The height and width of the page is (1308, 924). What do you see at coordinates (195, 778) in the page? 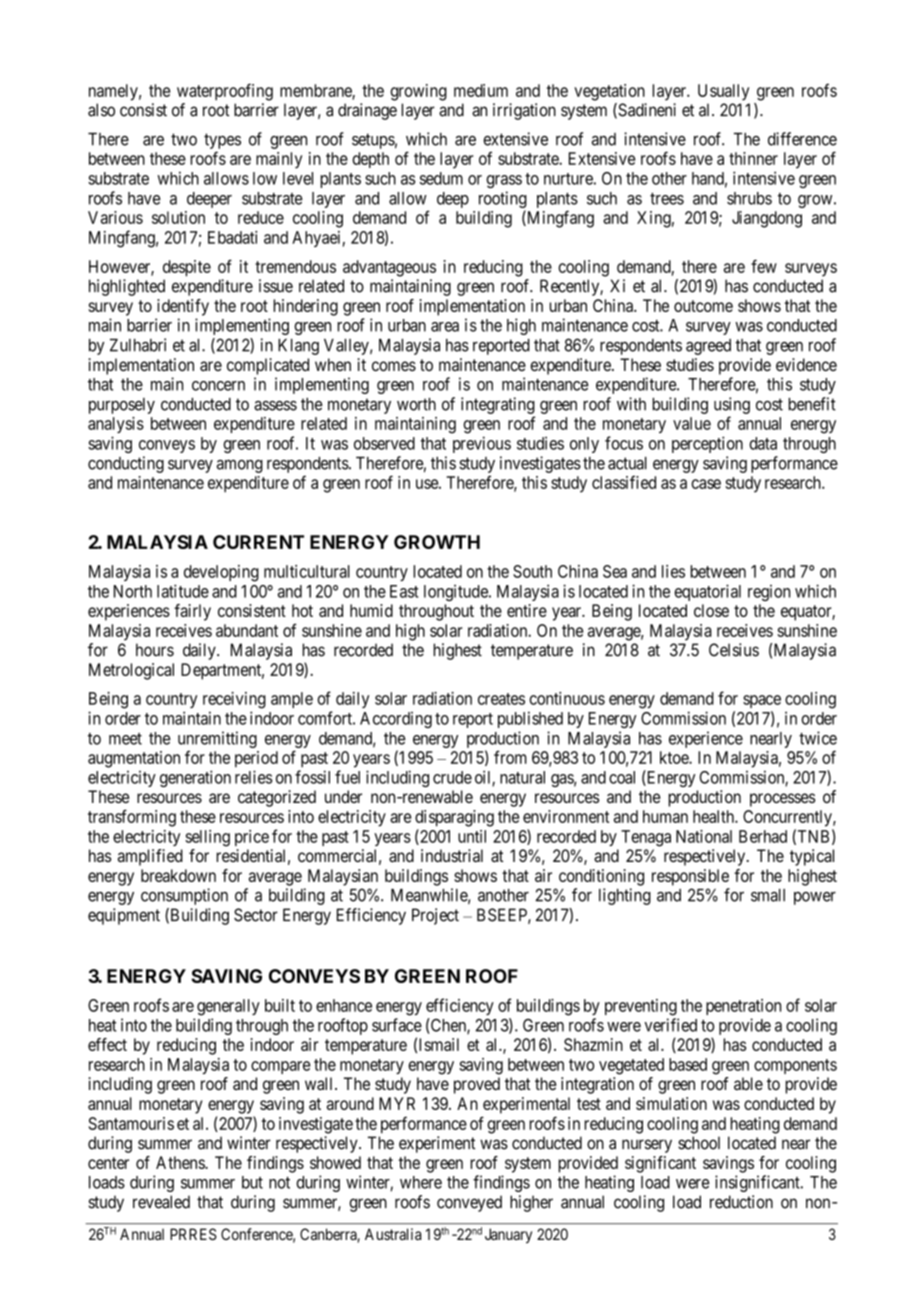
I see `generation` at bounding box center [195, 778].
